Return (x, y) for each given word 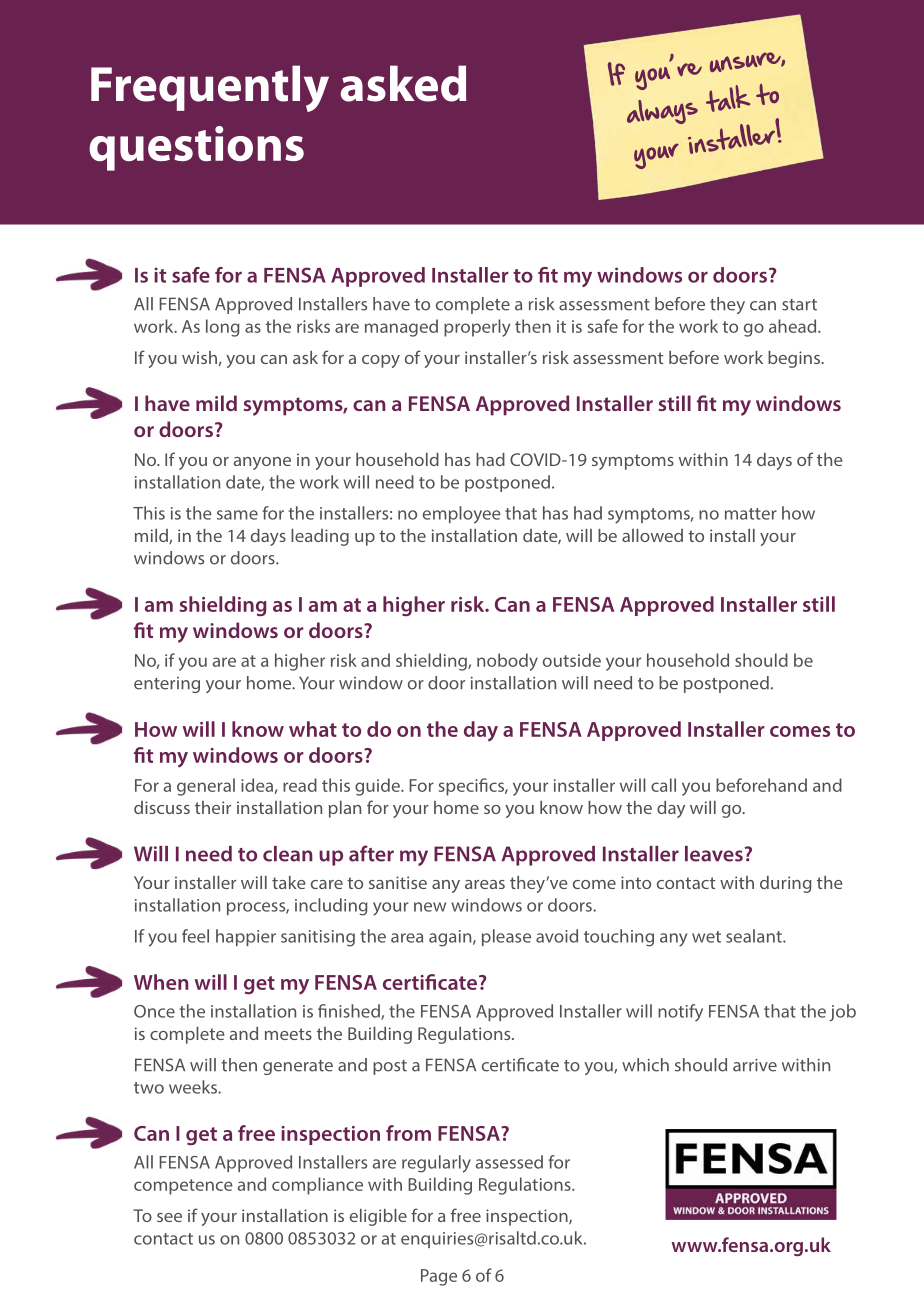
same (237, 515)
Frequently (210, 88)
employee (462, 515)
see (169, 1217)
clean (287, 854)
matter (751, 514)
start (799, 305)
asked (403, 83)
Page (439, 1277)
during (786, 884)
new (430, 907)
